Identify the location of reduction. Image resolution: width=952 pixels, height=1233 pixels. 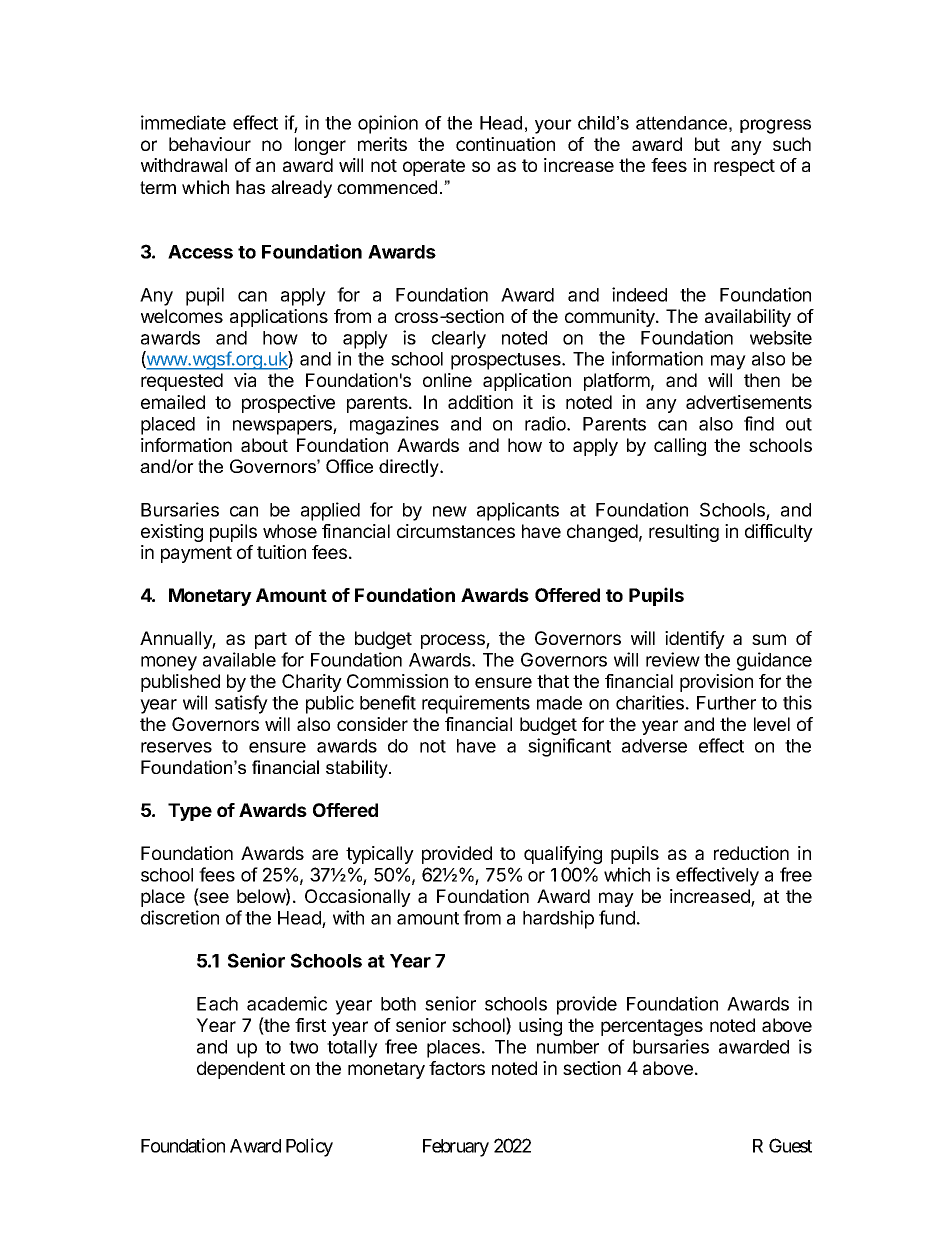
(751, 853).
